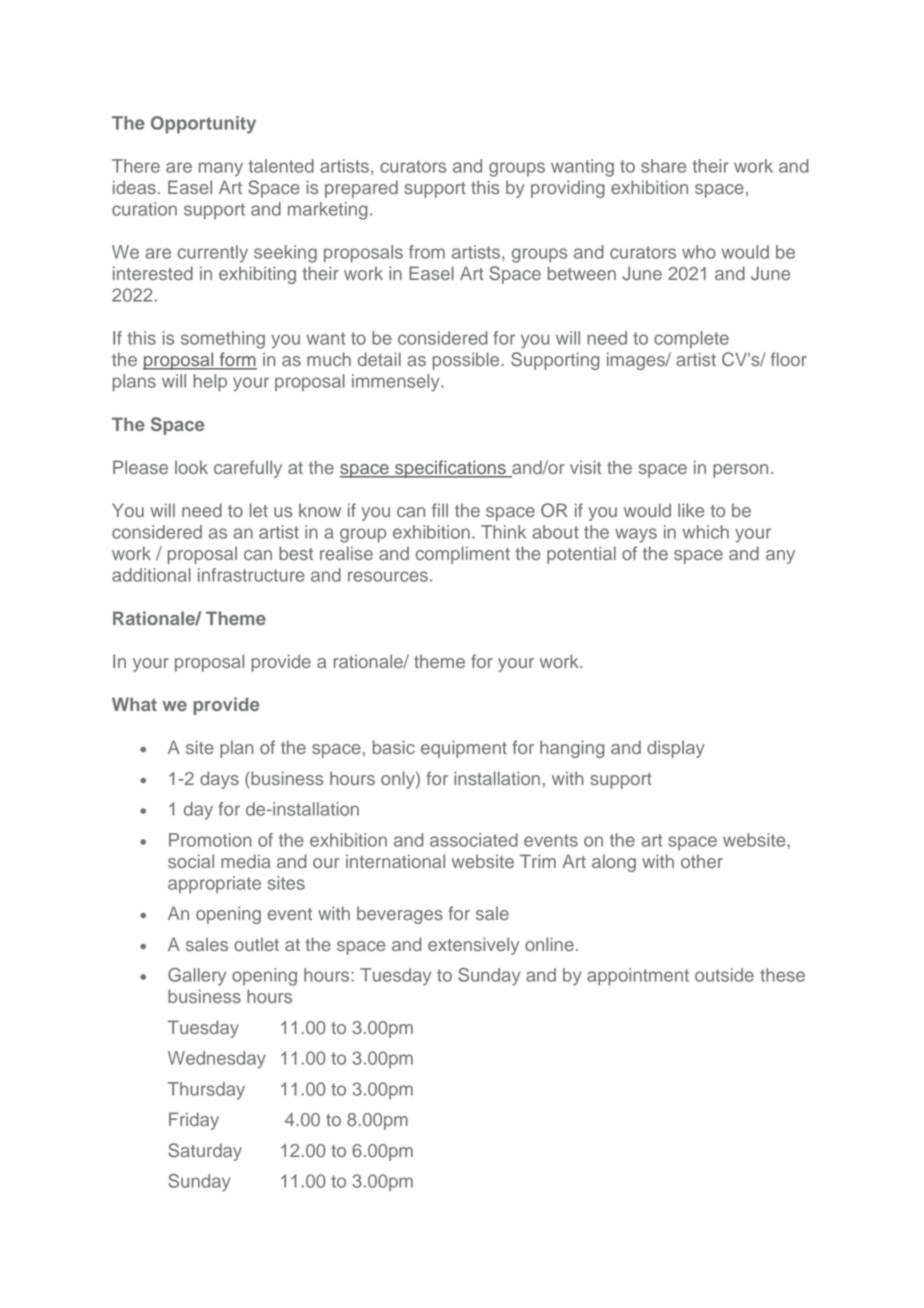  I want to click on many, so click(221, 169).
